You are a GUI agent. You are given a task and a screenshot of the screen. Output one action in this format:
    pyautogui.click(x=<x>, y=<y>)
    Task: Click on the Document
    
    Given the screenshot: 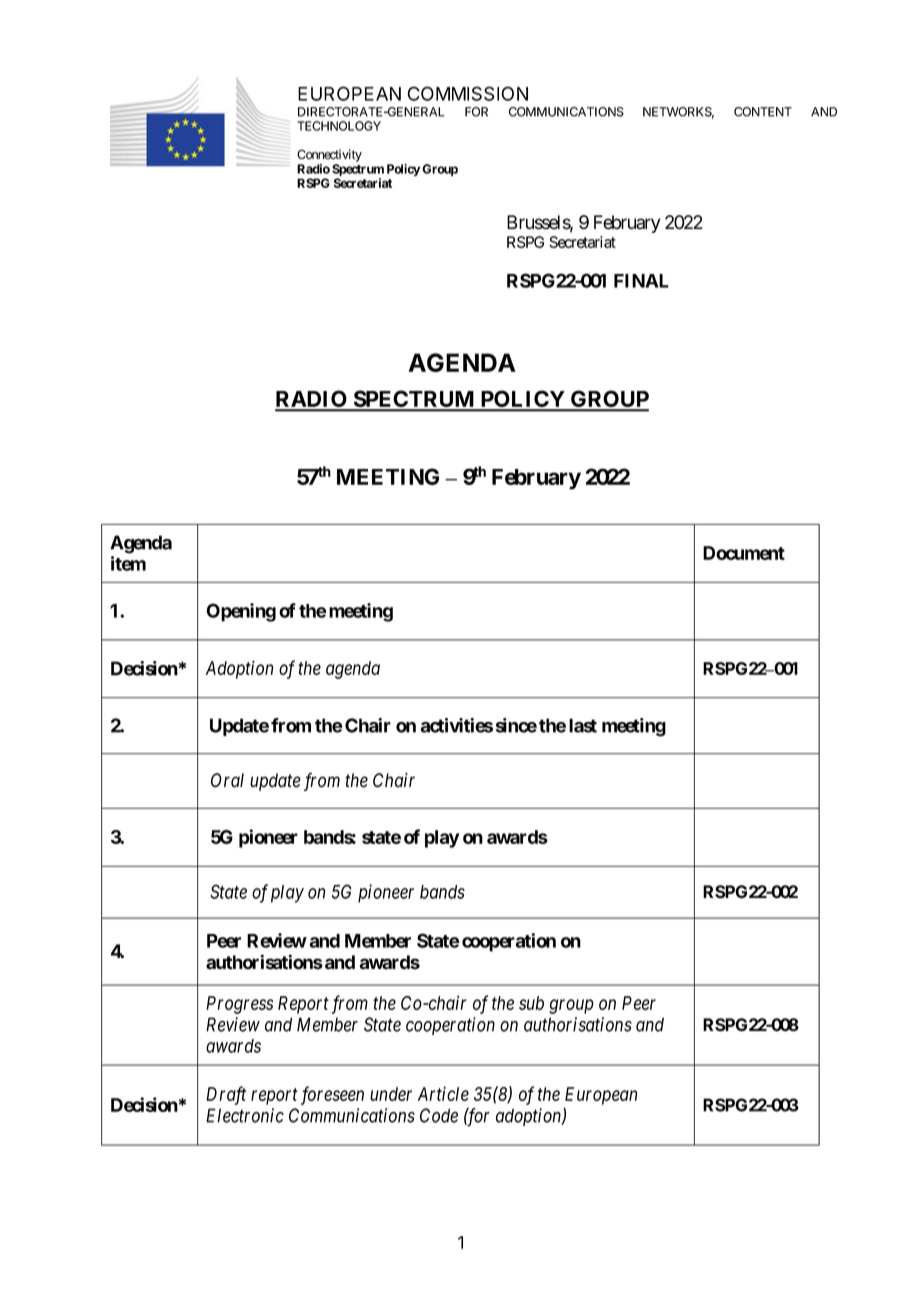 What is the action you would take?
    pyautogui.click(x=744, y=553)
